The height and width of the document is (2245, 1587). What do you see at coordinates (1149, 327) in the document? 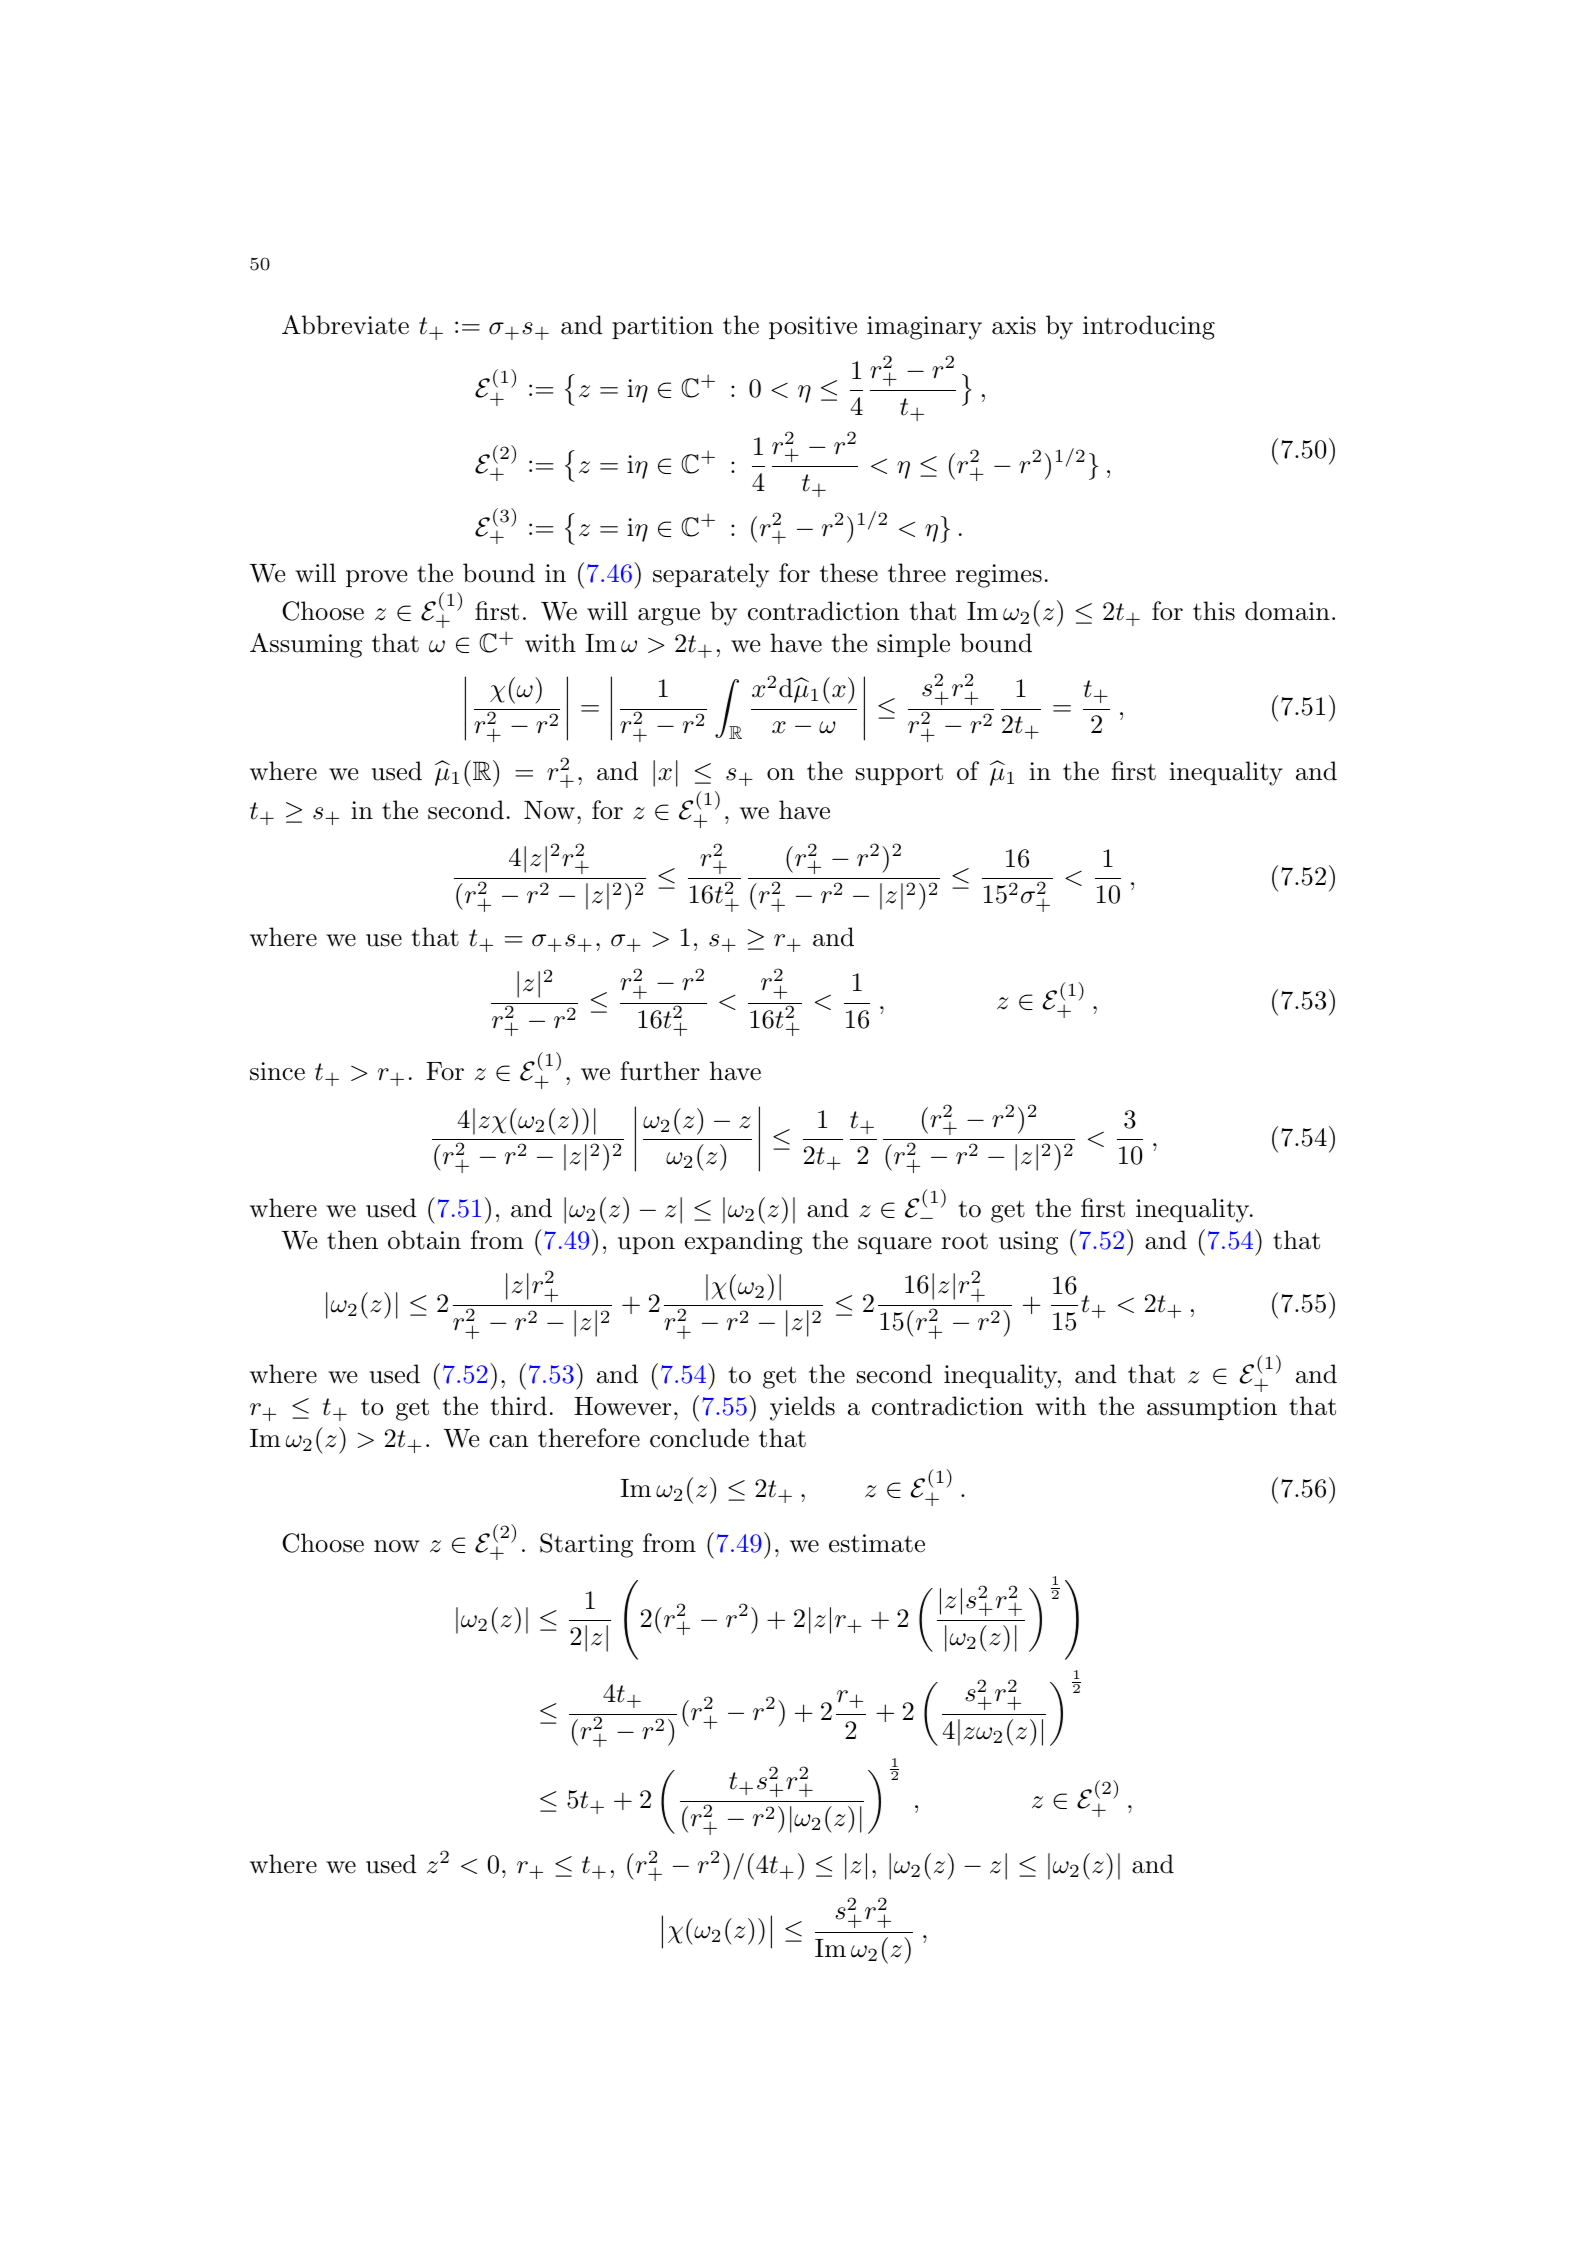
I see `introducing` at bounding box center [1149, 327].
